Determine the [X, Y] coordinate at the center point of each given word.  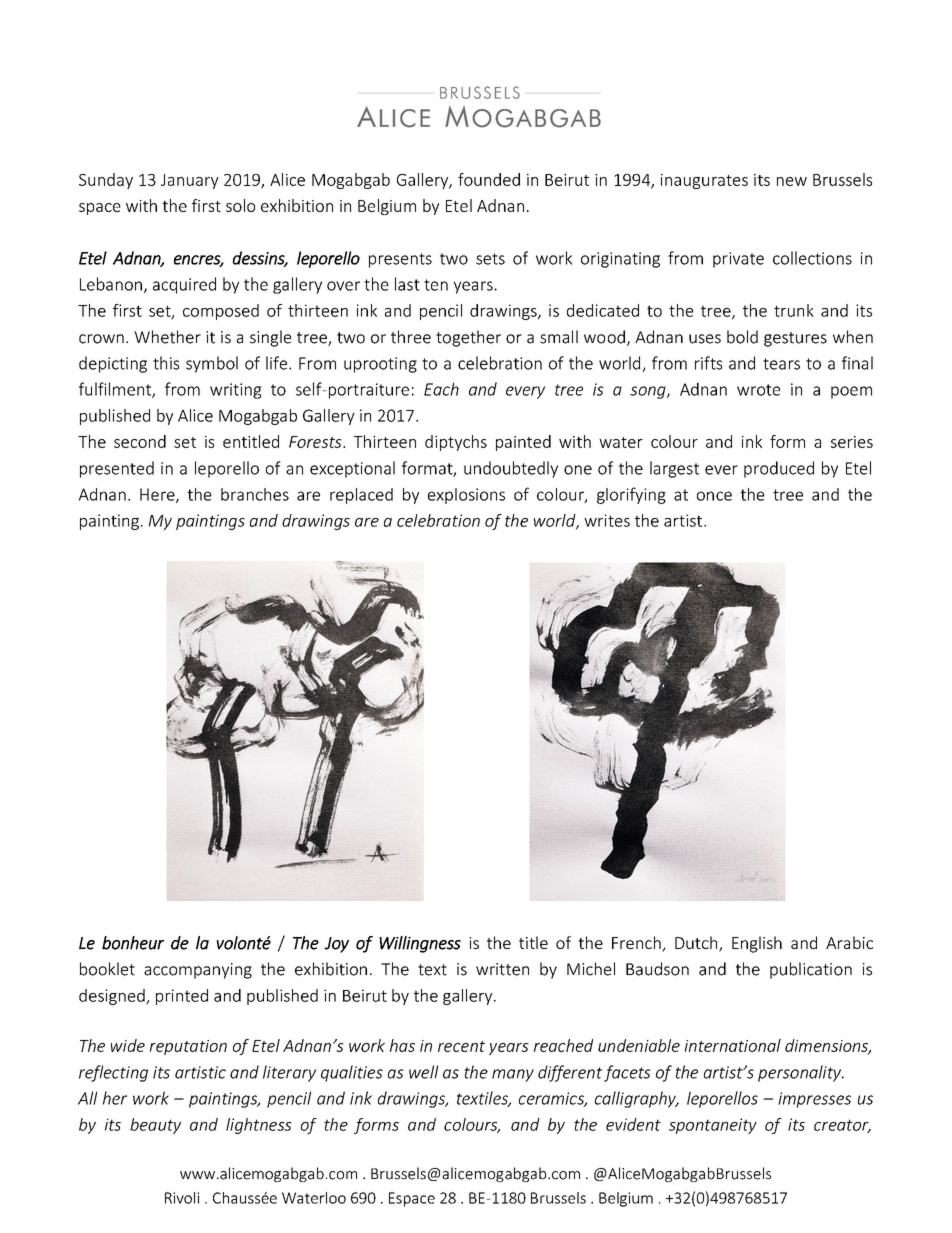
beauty [155, 1126]
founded [489, 179]
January [190, 181]
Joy [336, 945]
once [714, 496]
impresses [814, 1100]
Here [158, 495]
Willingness [420, 944]
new [792, 181]
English [757, 944]
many [513, 1075]
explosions [466, 496]
